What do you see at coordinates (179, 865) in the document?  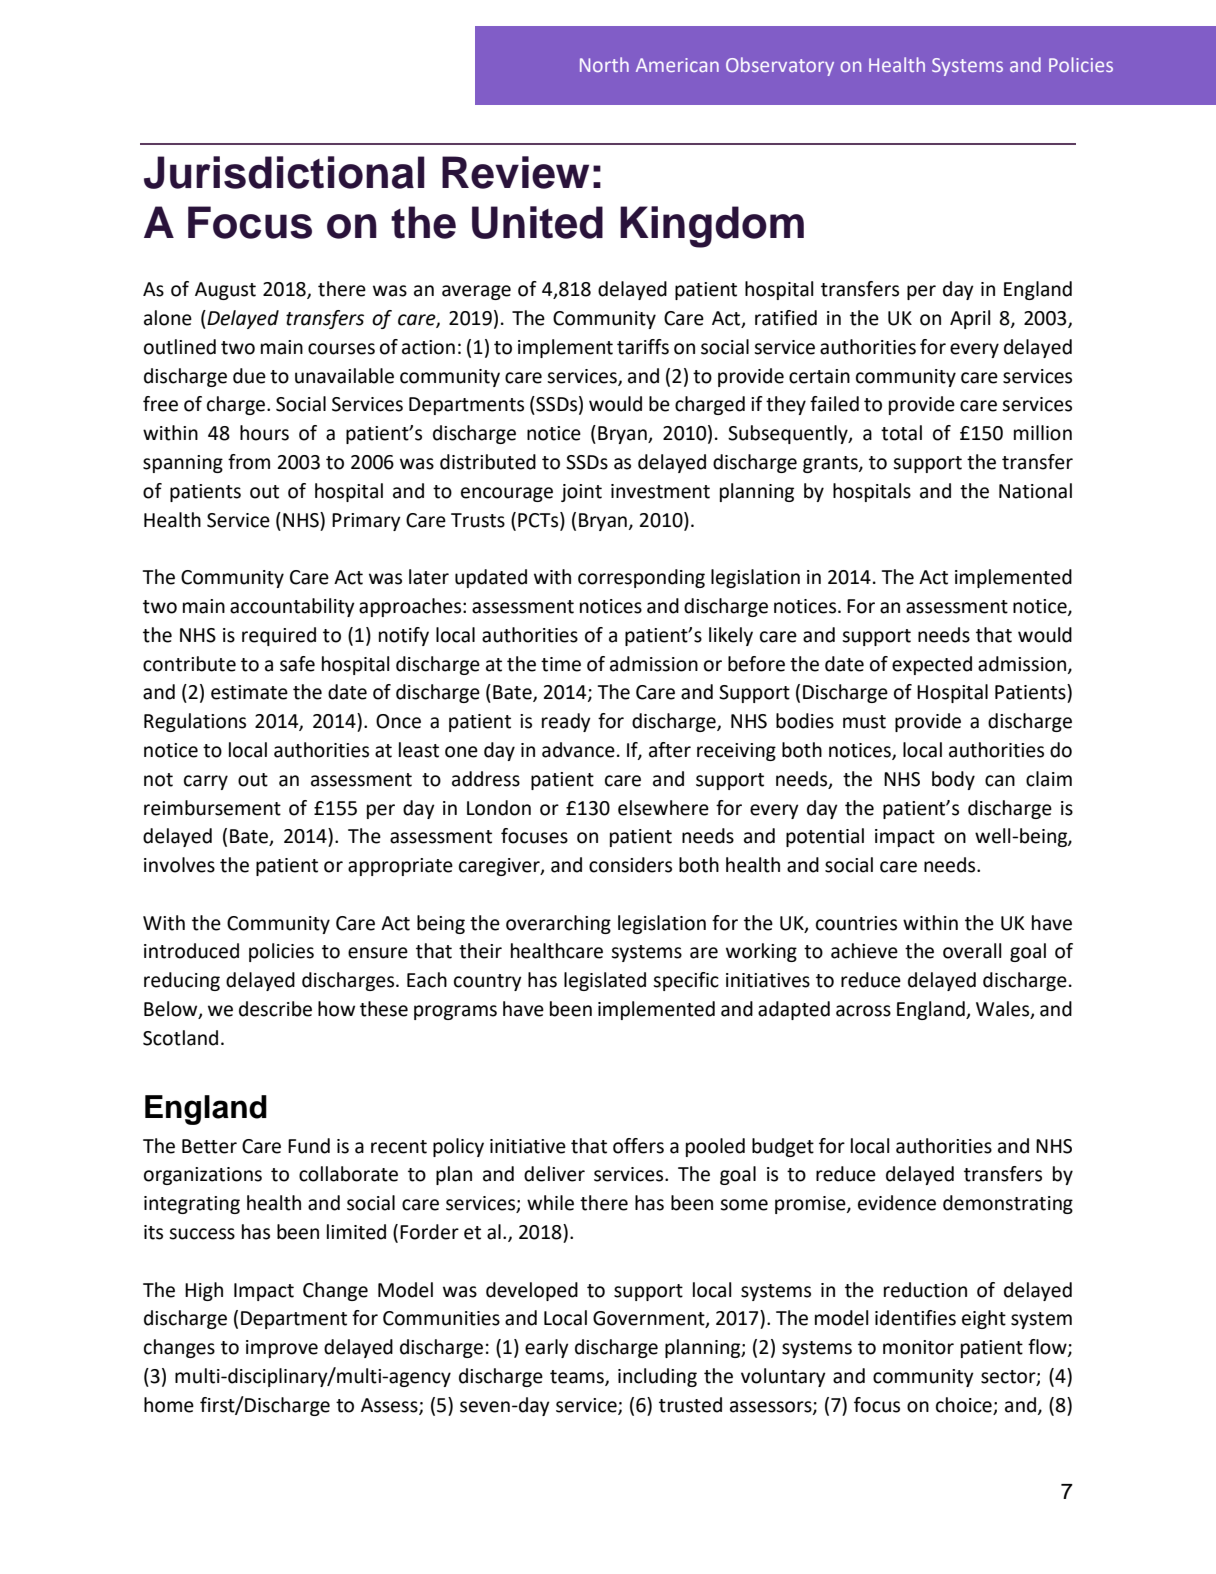 I see `involves` at bounding box center [179, 865].
